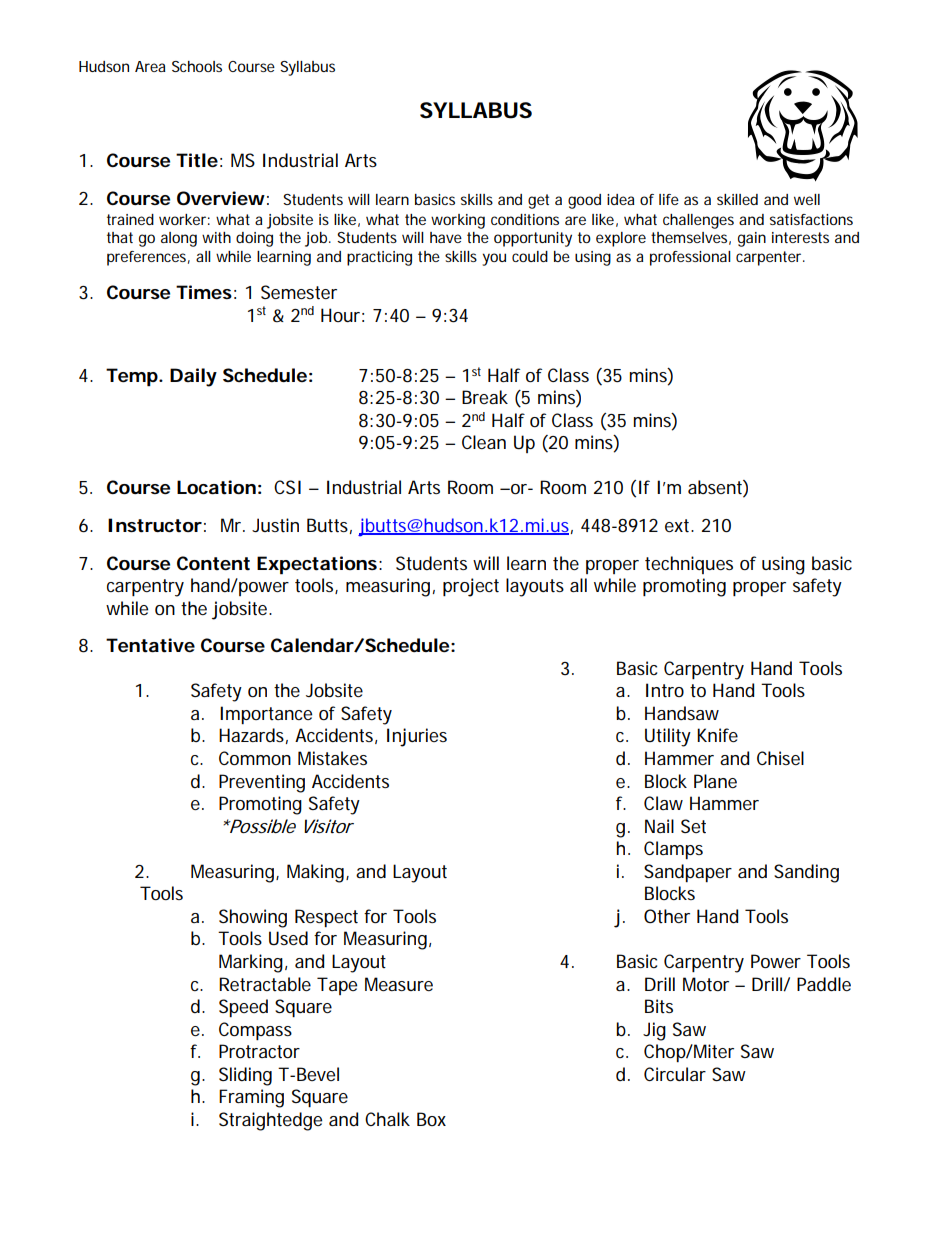 The image size is (952, 1233). I want to click on project, so click(471, 587).
